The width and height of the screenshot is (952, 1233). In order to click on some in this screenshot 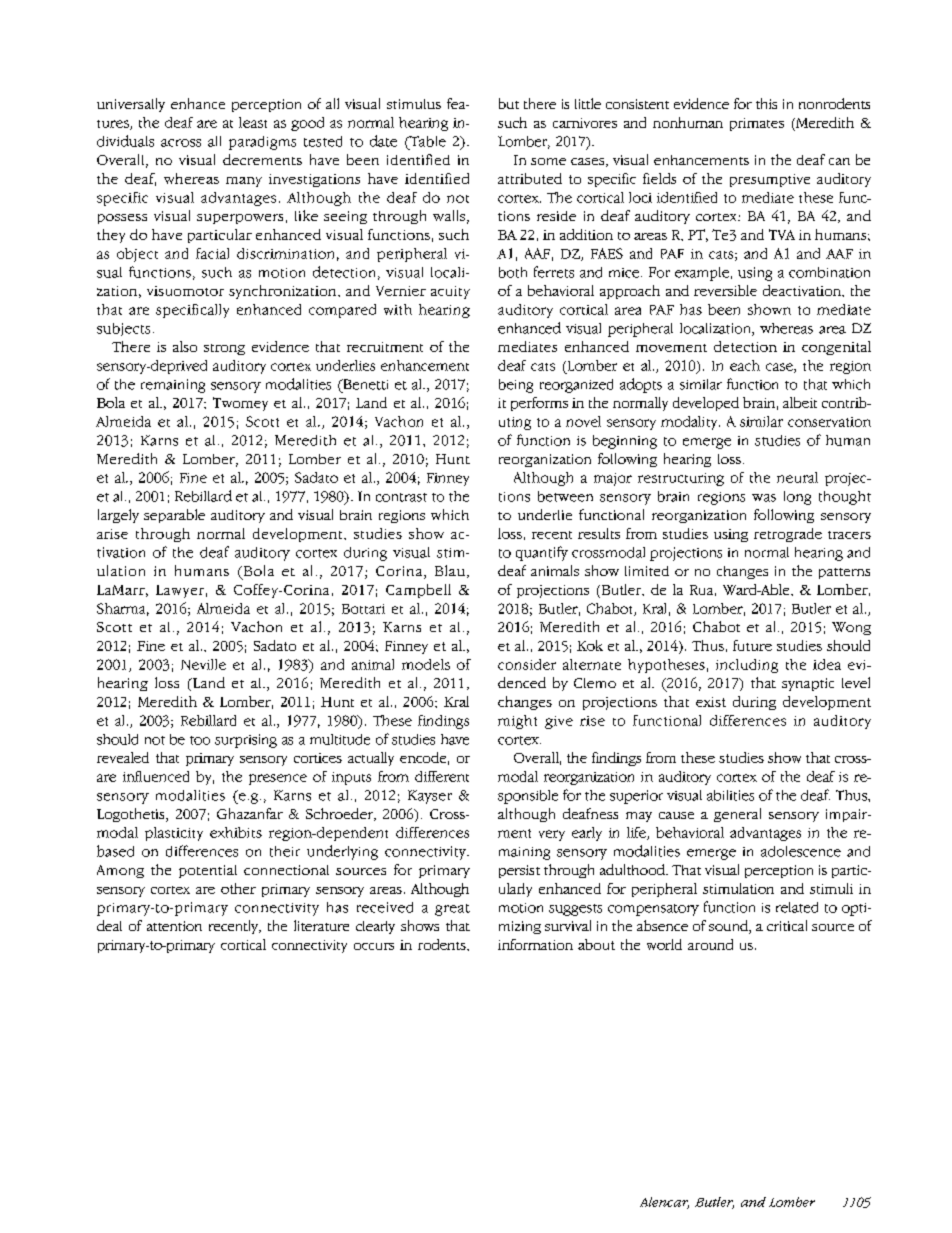, I will do `click(548, 161)`.
